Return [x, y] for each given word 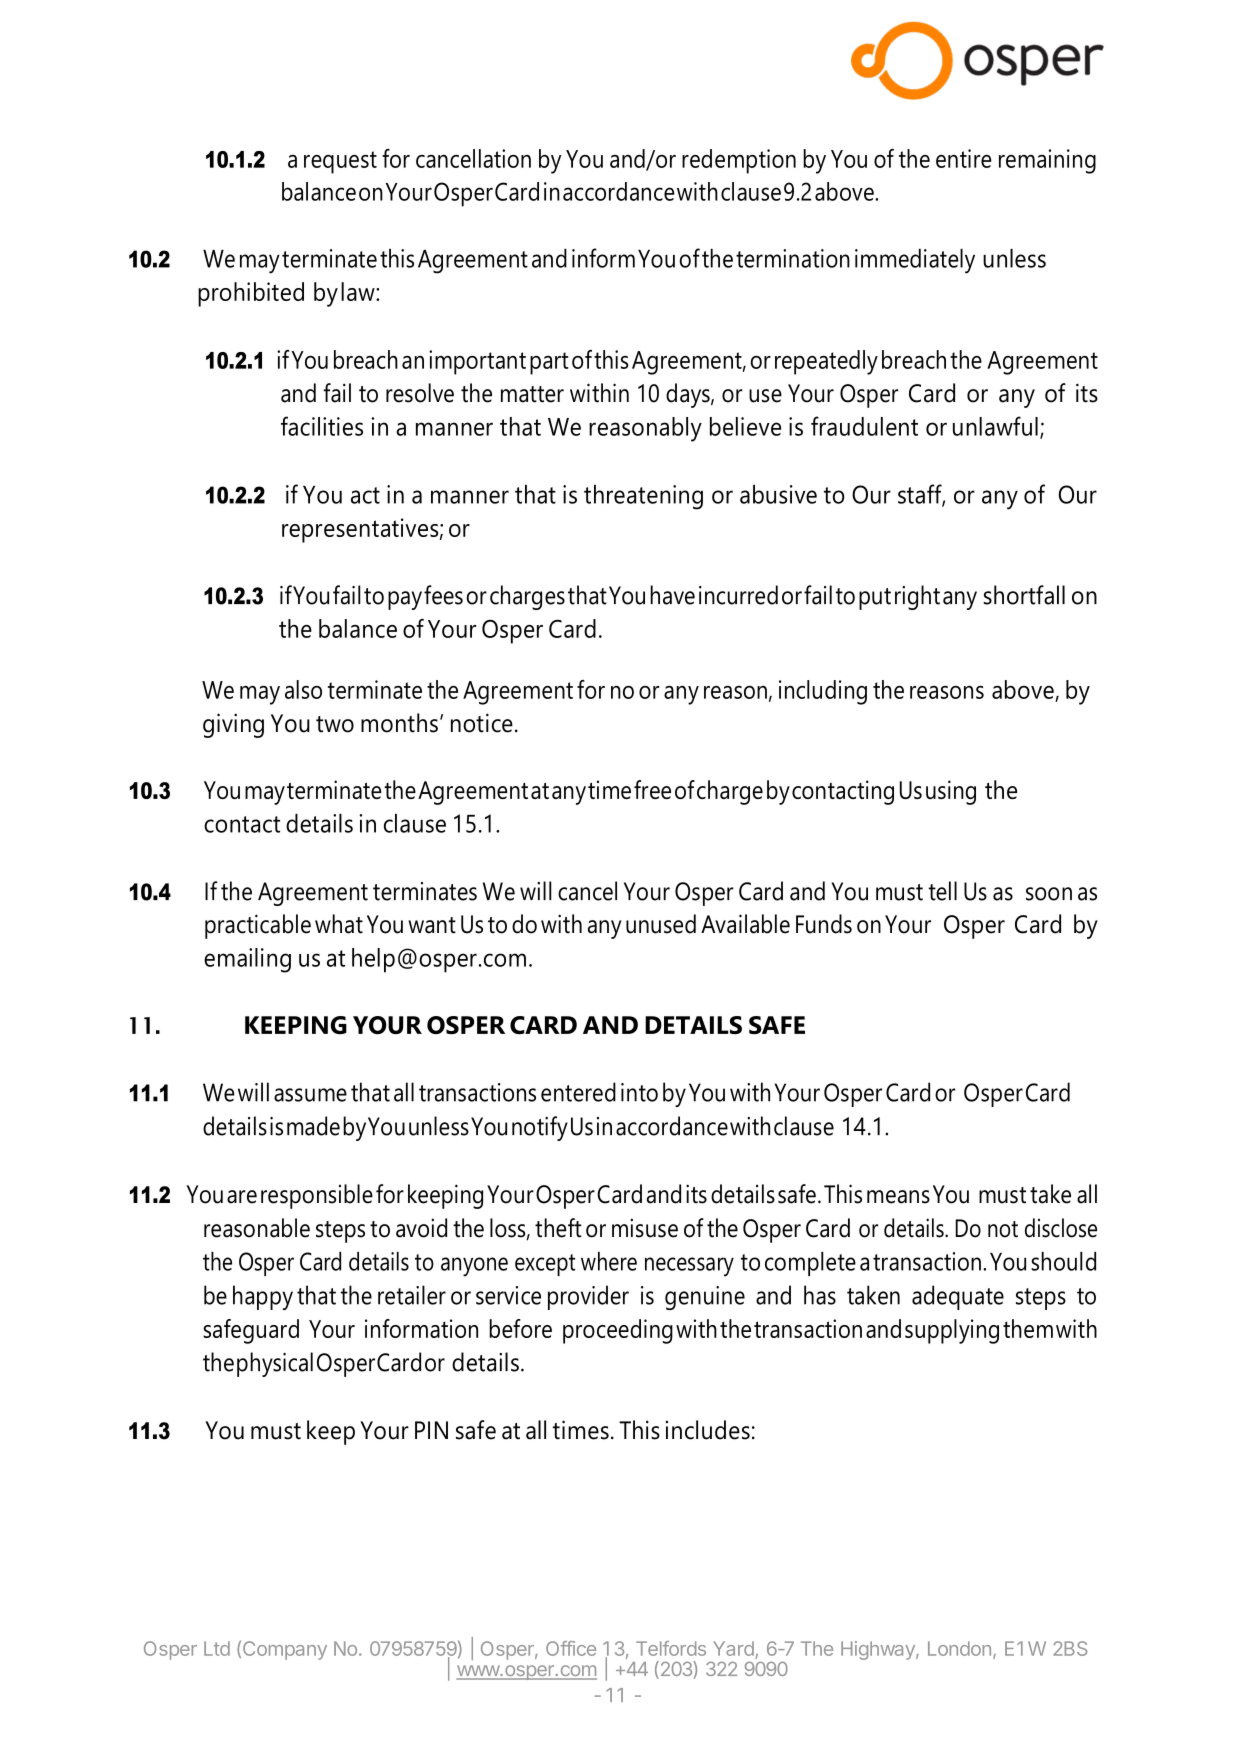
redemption [739, 161]
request [340, 162]
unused [661, 924]
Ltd [217, 1648]
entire [963, 158]
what [339, 924]
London [959, 1648]
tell [943, 891]
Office [571, 1648]
